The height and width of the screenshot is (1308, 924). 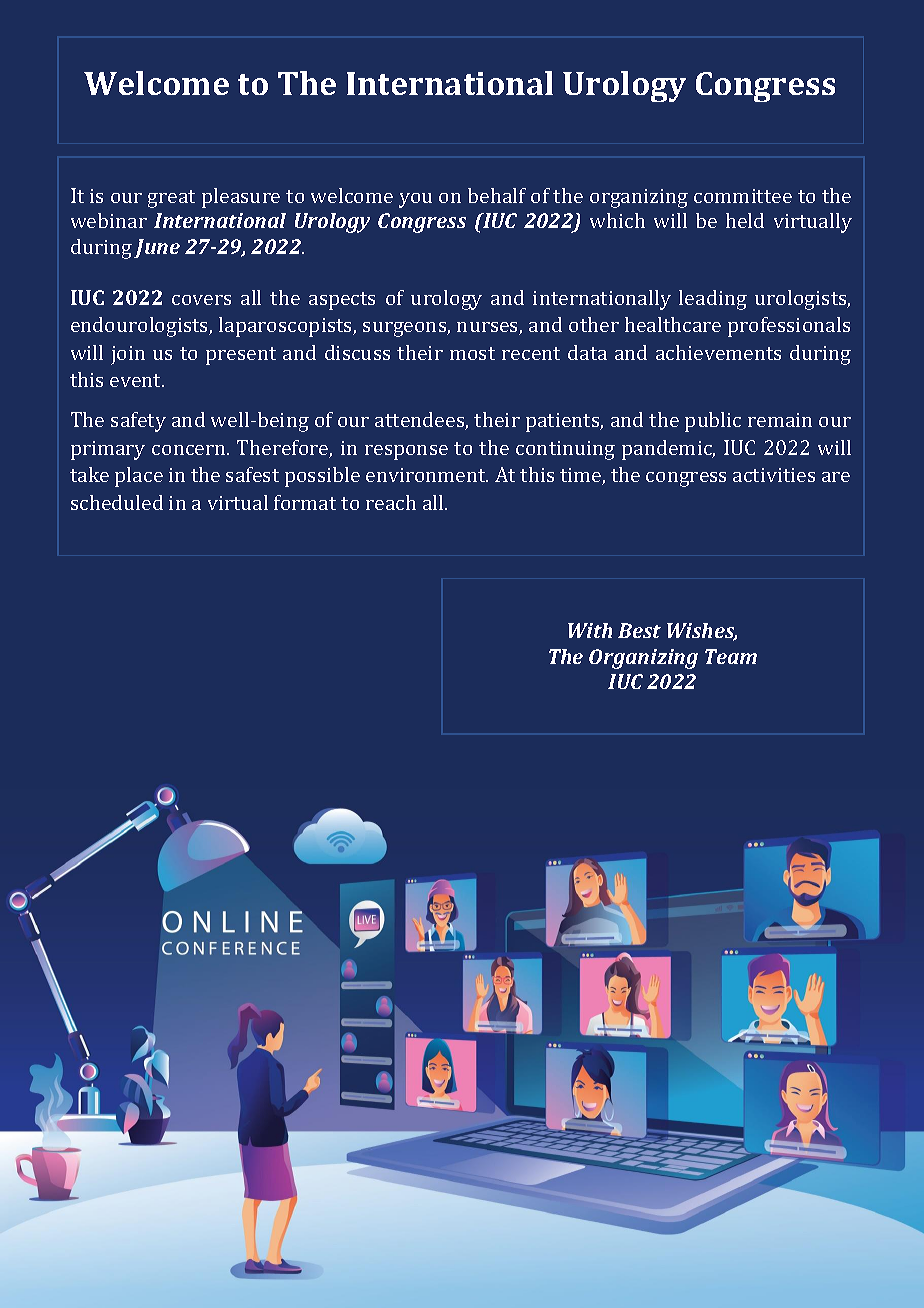 I want to click on you, so click(x=415, y=200).
